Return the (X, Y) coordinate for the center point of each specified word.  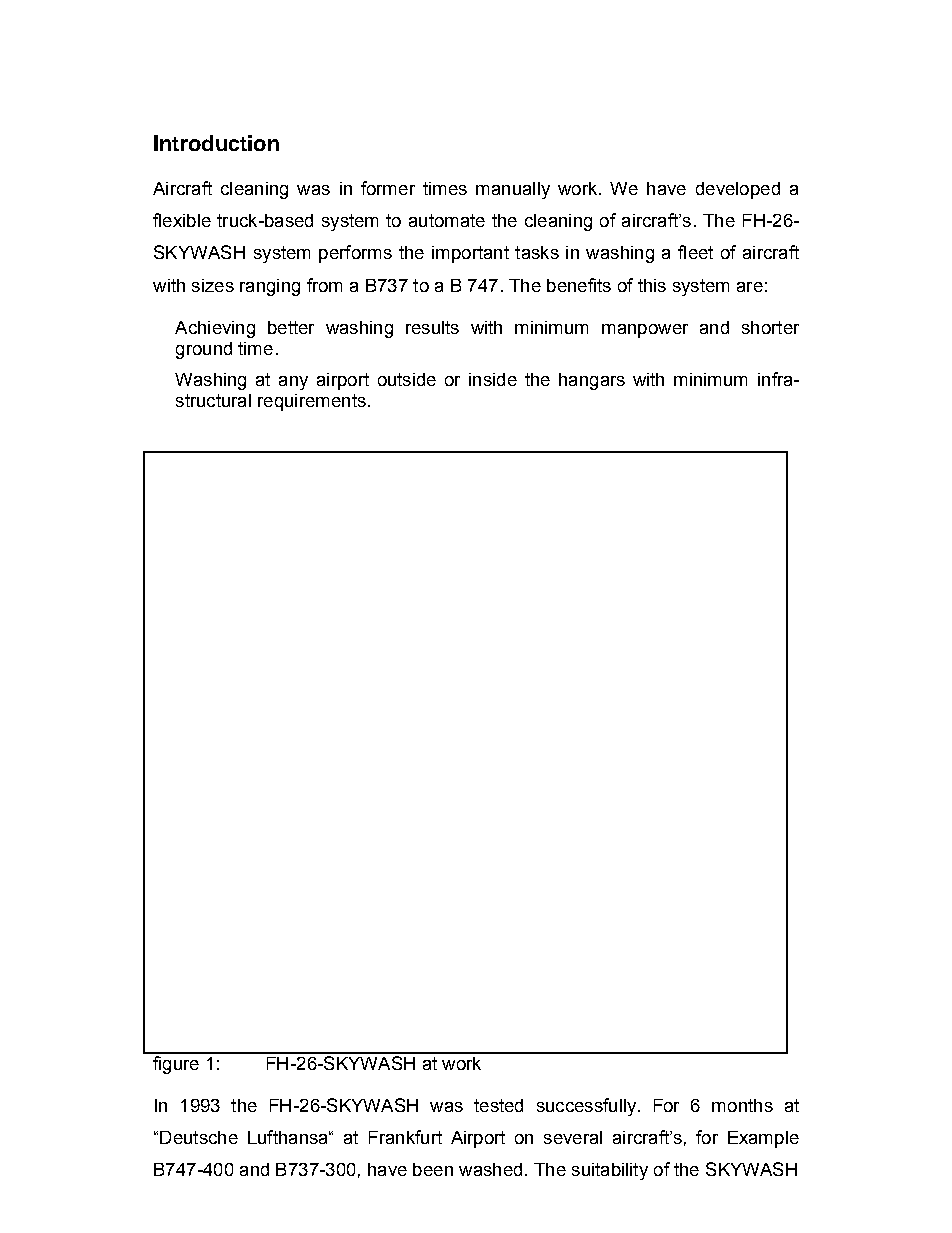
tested (498, 1105)
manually (513, 190)
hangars (592, 381)
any (293, 383)
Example (763, 1139)
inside (493, 379)
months (742, 1105)
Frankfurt (405, 1137)
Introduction (216, 143)
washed (490, 1169)
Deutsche (199, 1137)
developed (738, 190)
